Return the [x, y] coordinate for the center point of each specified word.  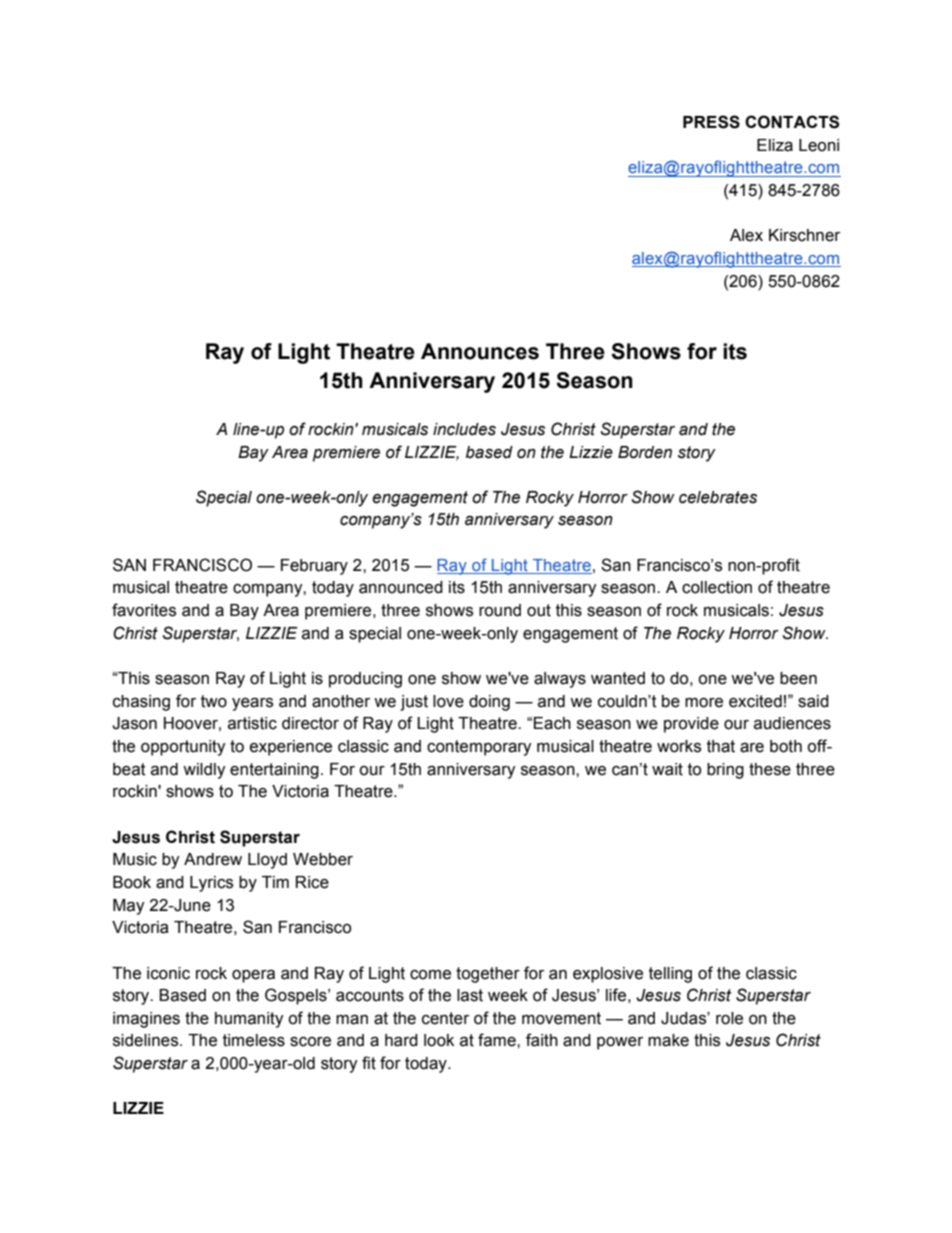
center [445, 1018]
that [721, 746]
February [314, 567]
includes [464, 429]
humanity [249, 1020]
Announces [480, 351]
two [214, 701]
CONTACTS [792, 122]
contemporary [479, 748]
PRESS [711, 122]
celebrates [718, 497]
